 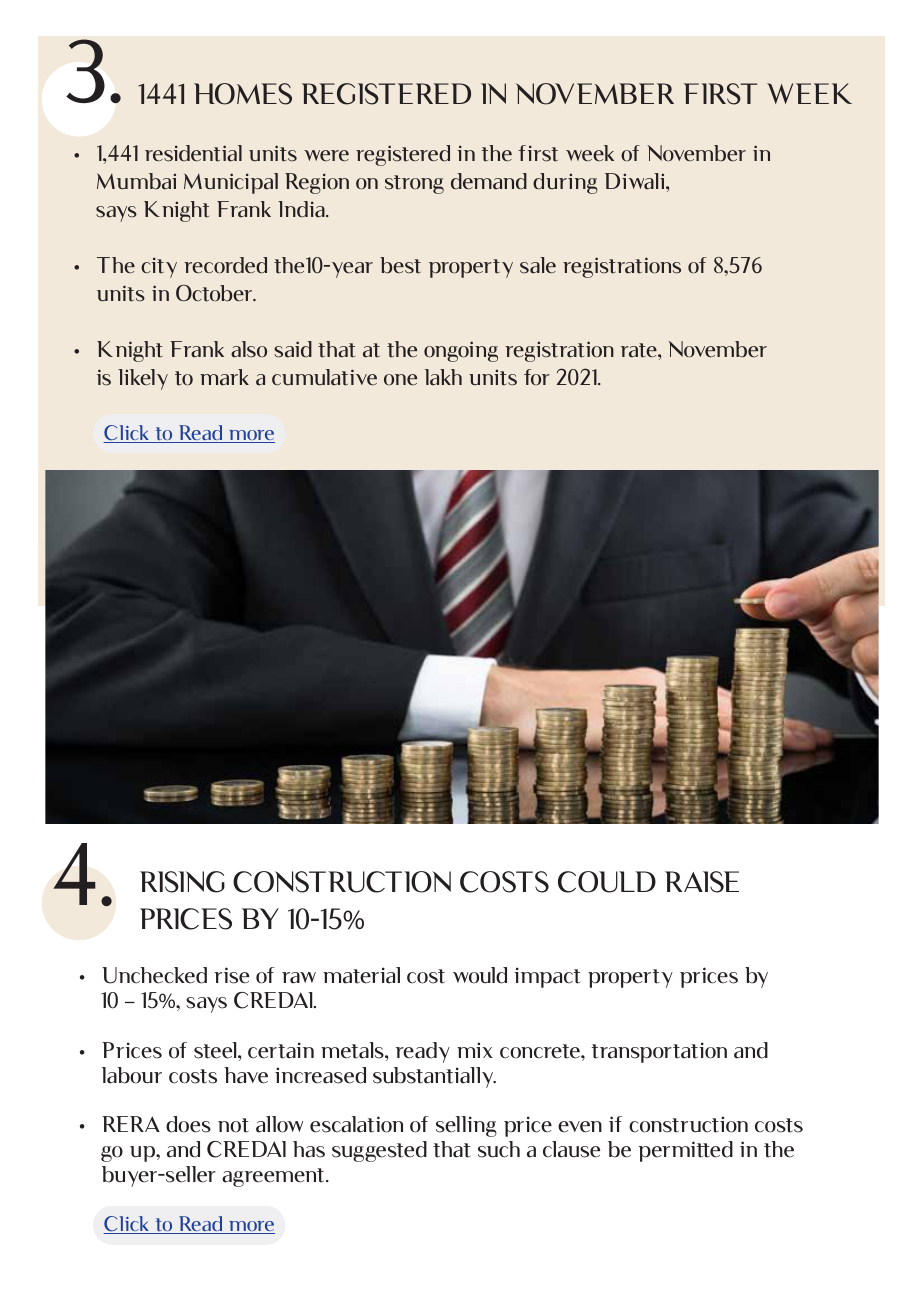 I want to click on residential, so click(x=193, y=153).
